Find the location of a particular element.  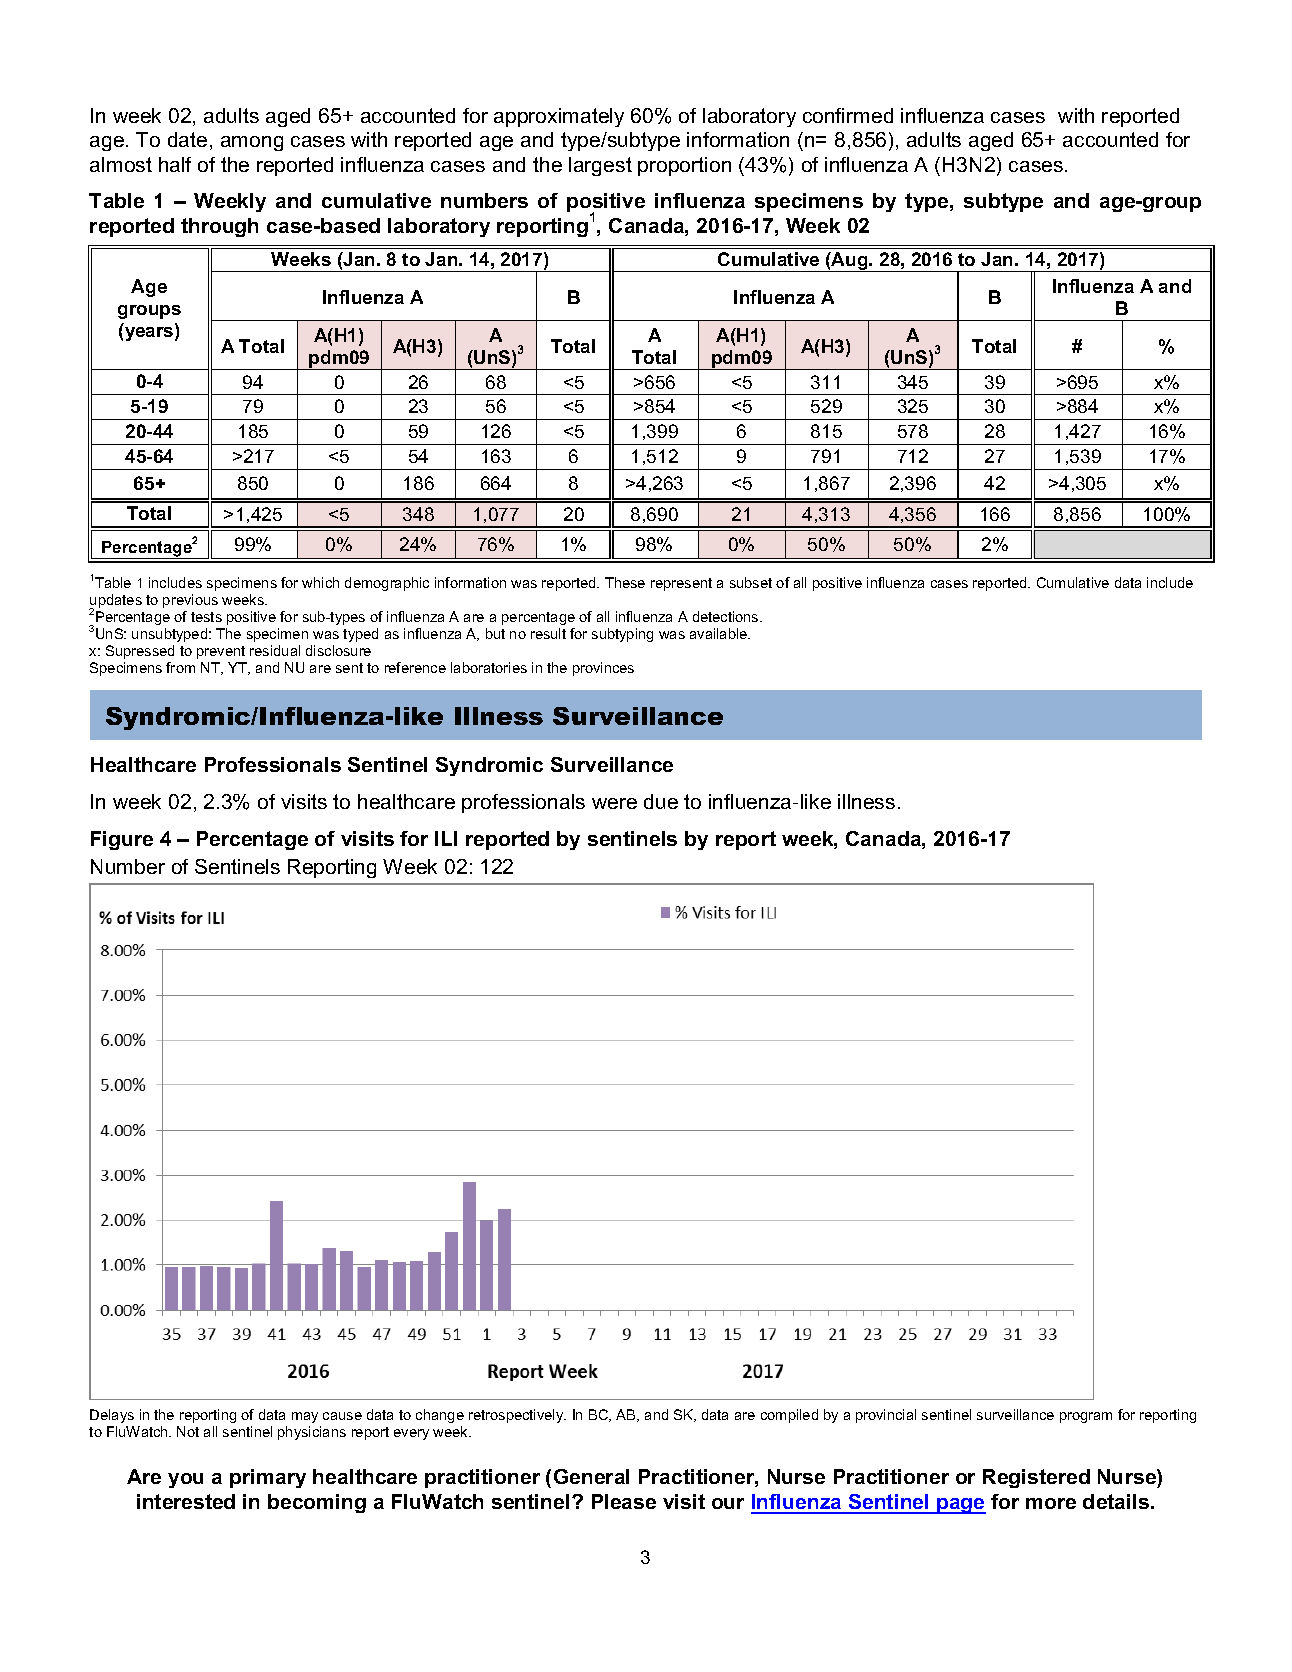

among is located at coordinates (252, 143).
